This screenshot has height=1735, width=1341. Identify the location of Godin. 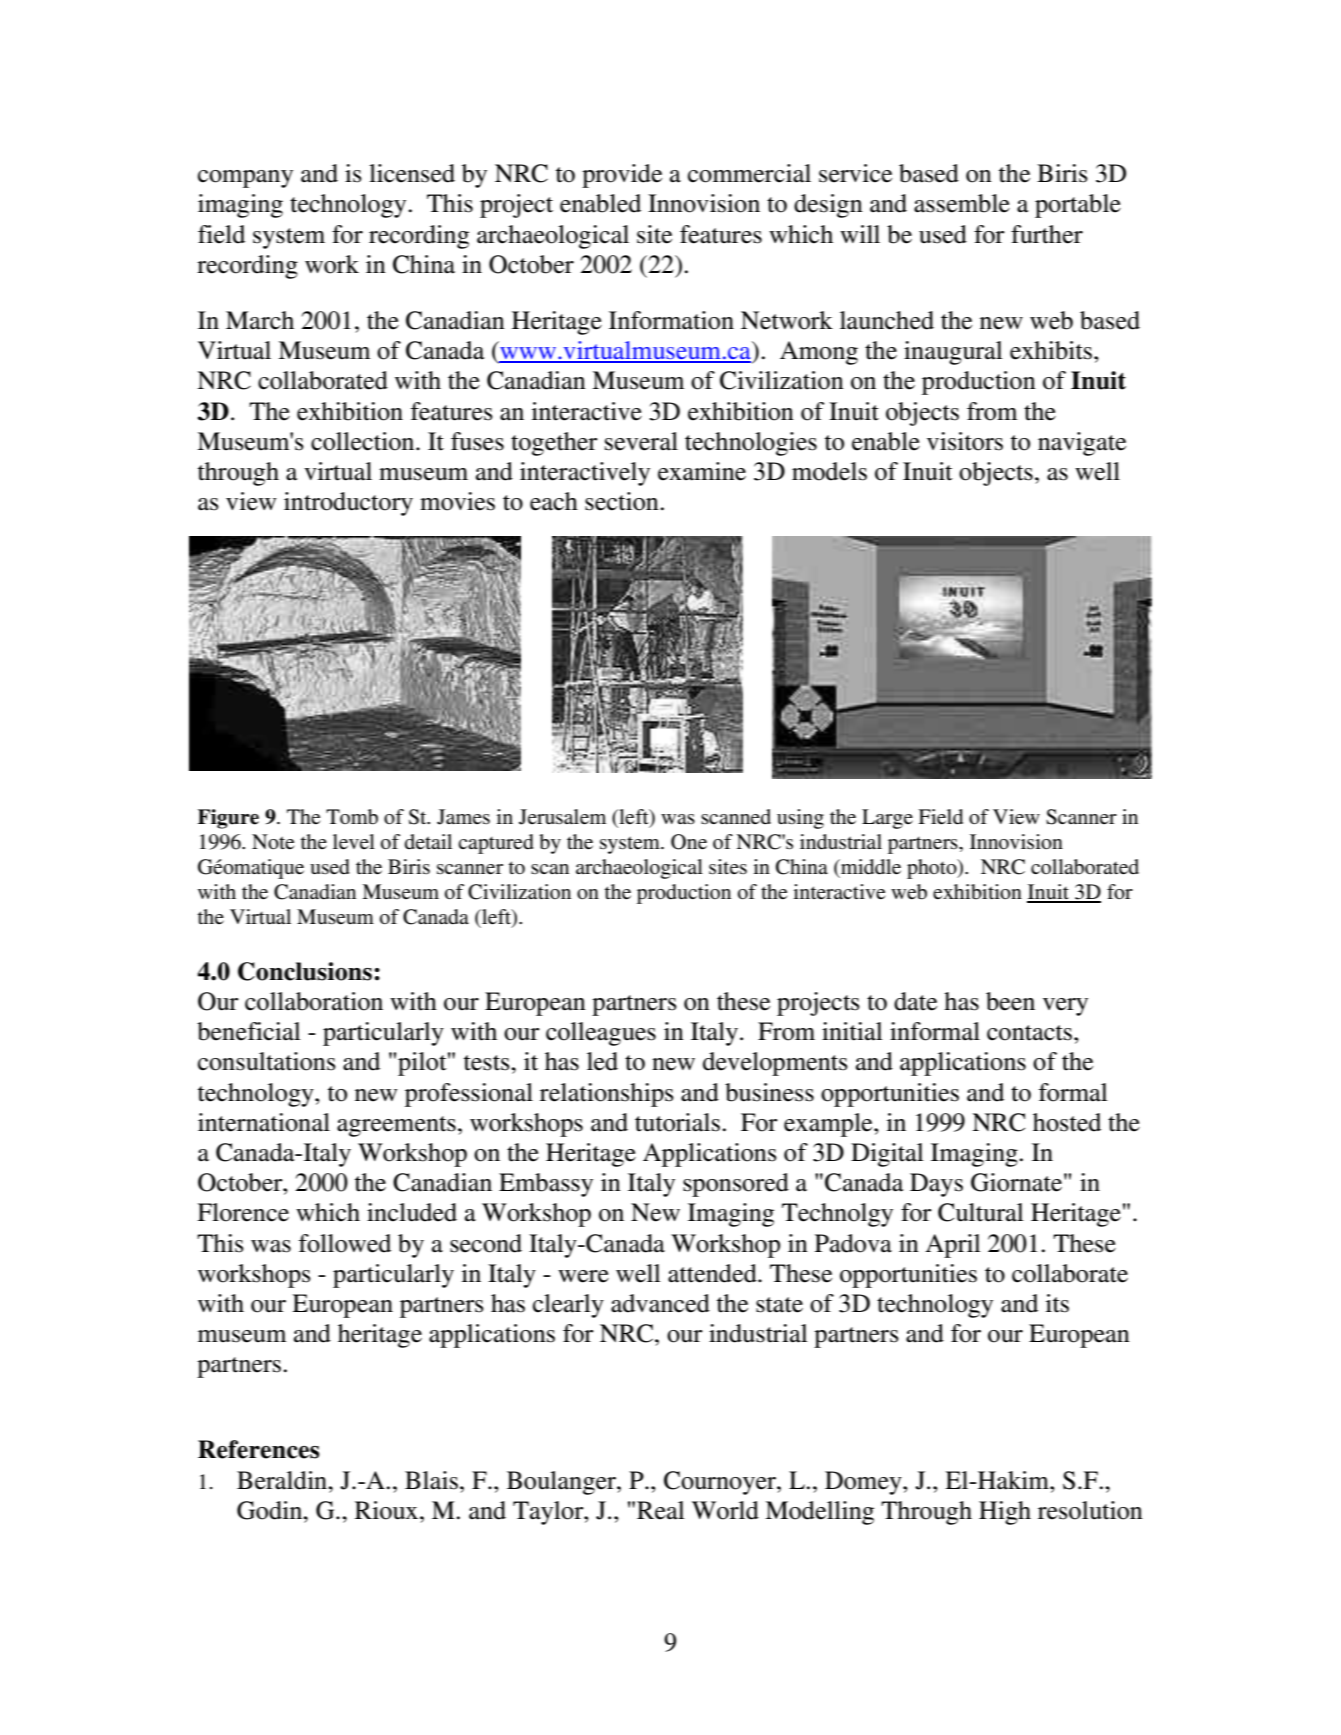
(271, 1510).
